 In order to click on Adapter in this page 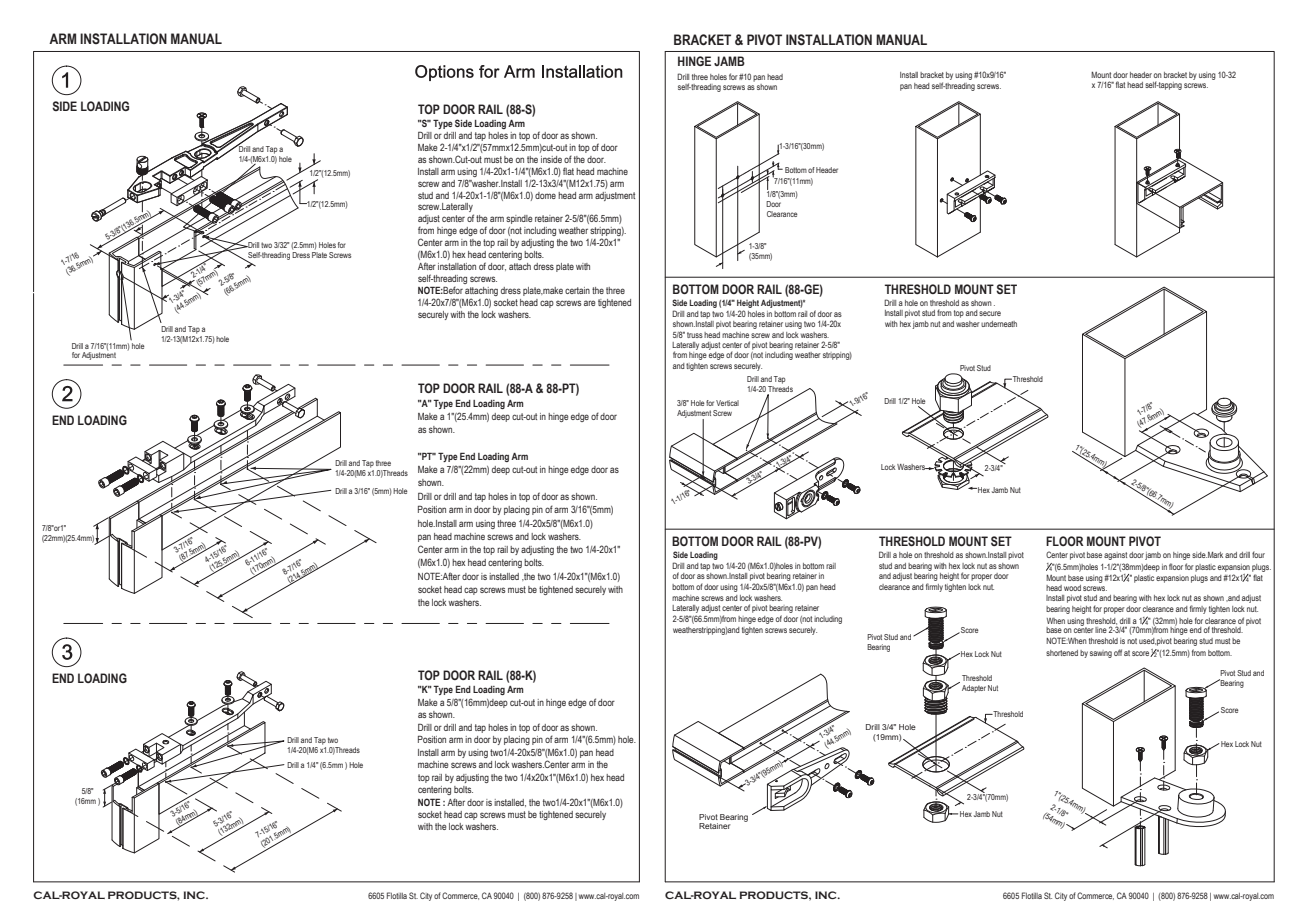, I will do `click(974, 689)`.
